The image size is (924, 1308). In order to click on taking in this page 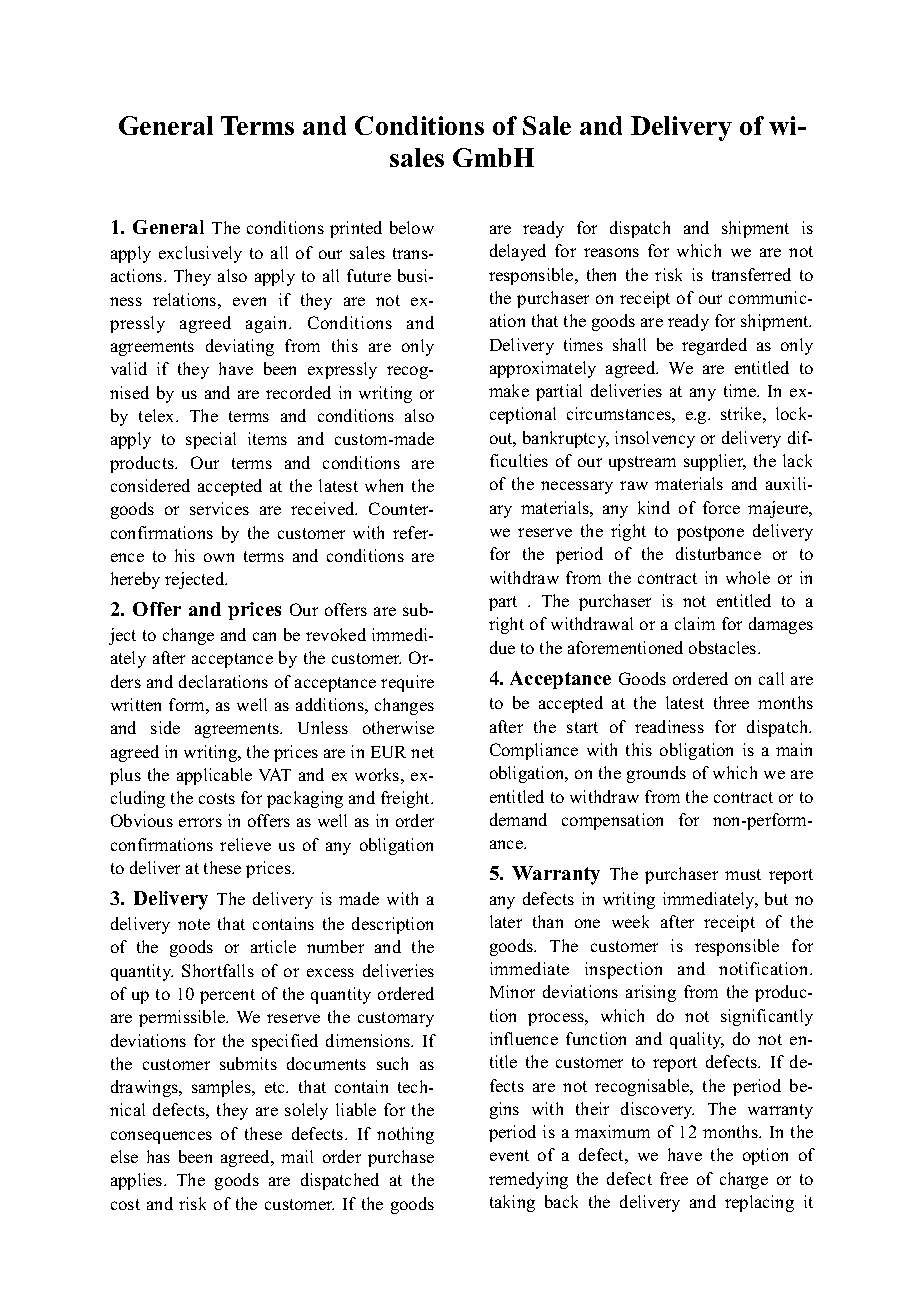, I will do `click(512, 1203)`.
